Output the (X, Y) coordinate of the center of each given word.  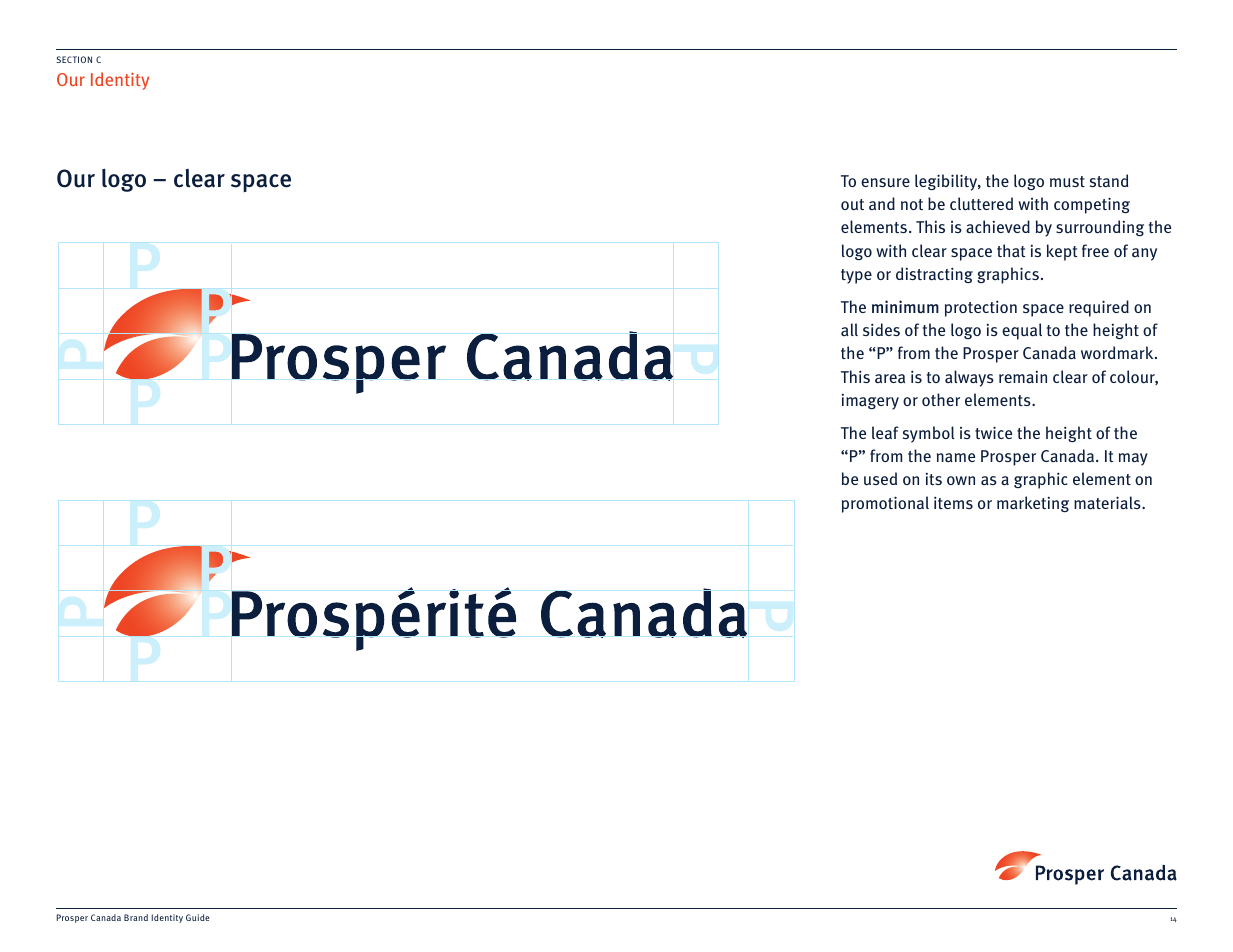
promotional (885, 504)
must (1067, 181)
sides (881, 329)
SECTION (74, 59)
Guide (198, 917)
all (849, 329)
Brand (136, 917)
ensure (885, 183)
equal (1022, 331)
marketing (1033, 504)
